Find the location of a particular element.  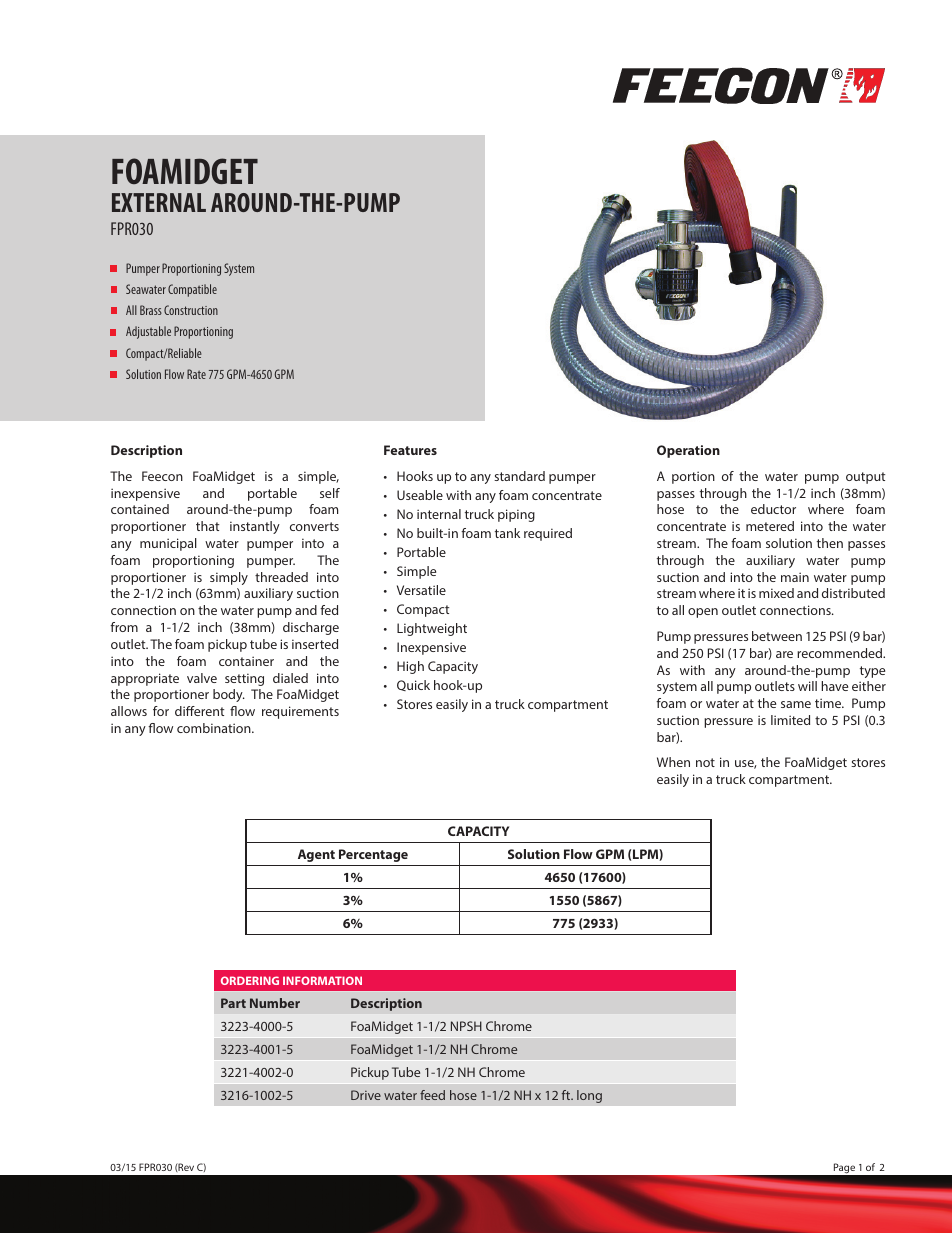

Number is located at coordinates (275, 1003).
